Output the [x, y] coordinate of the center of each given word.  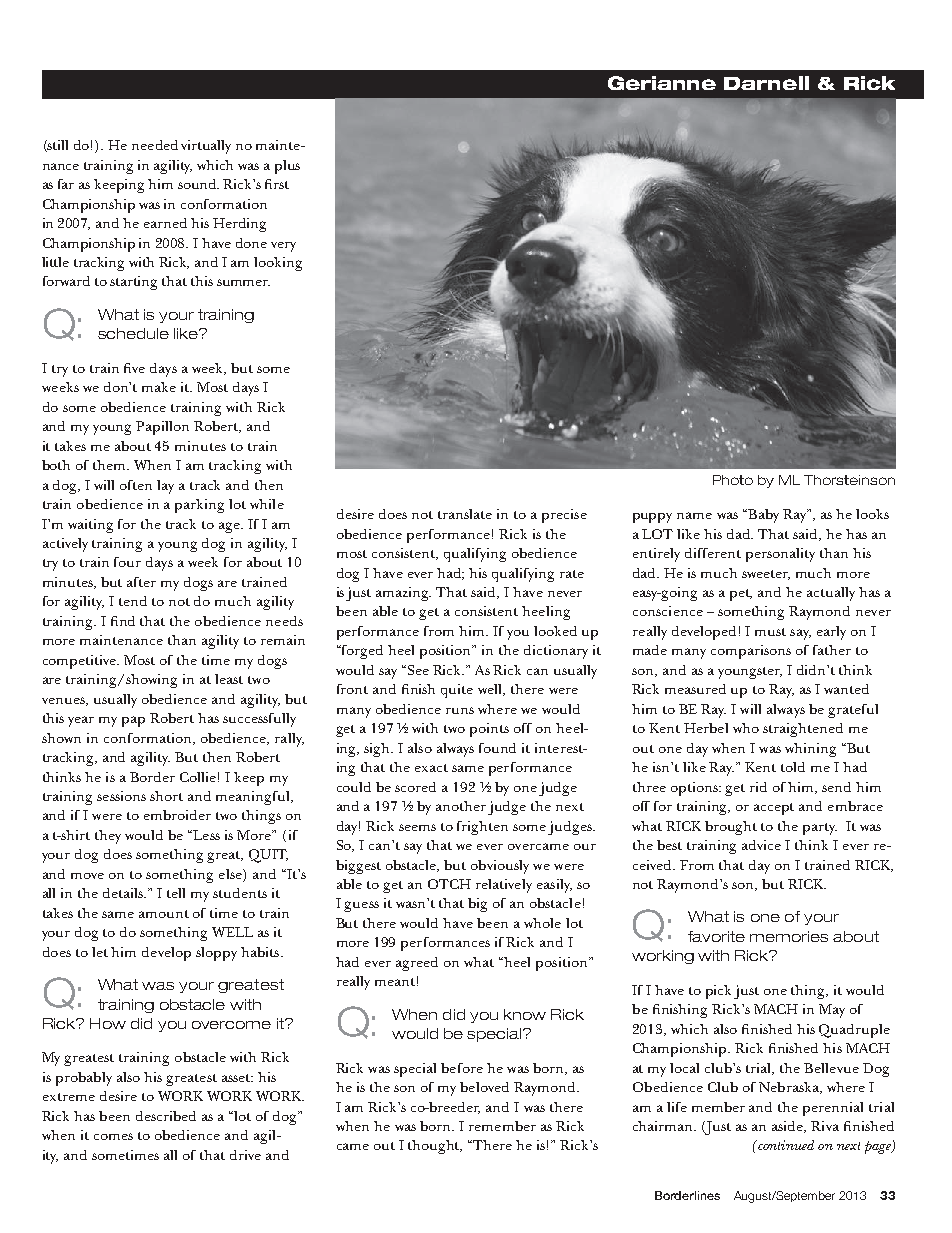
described [166, 1116]
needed [155, 145]
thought [435, 1147]
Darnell [766, 83]
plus [287, 167]
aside [789, 1127]
